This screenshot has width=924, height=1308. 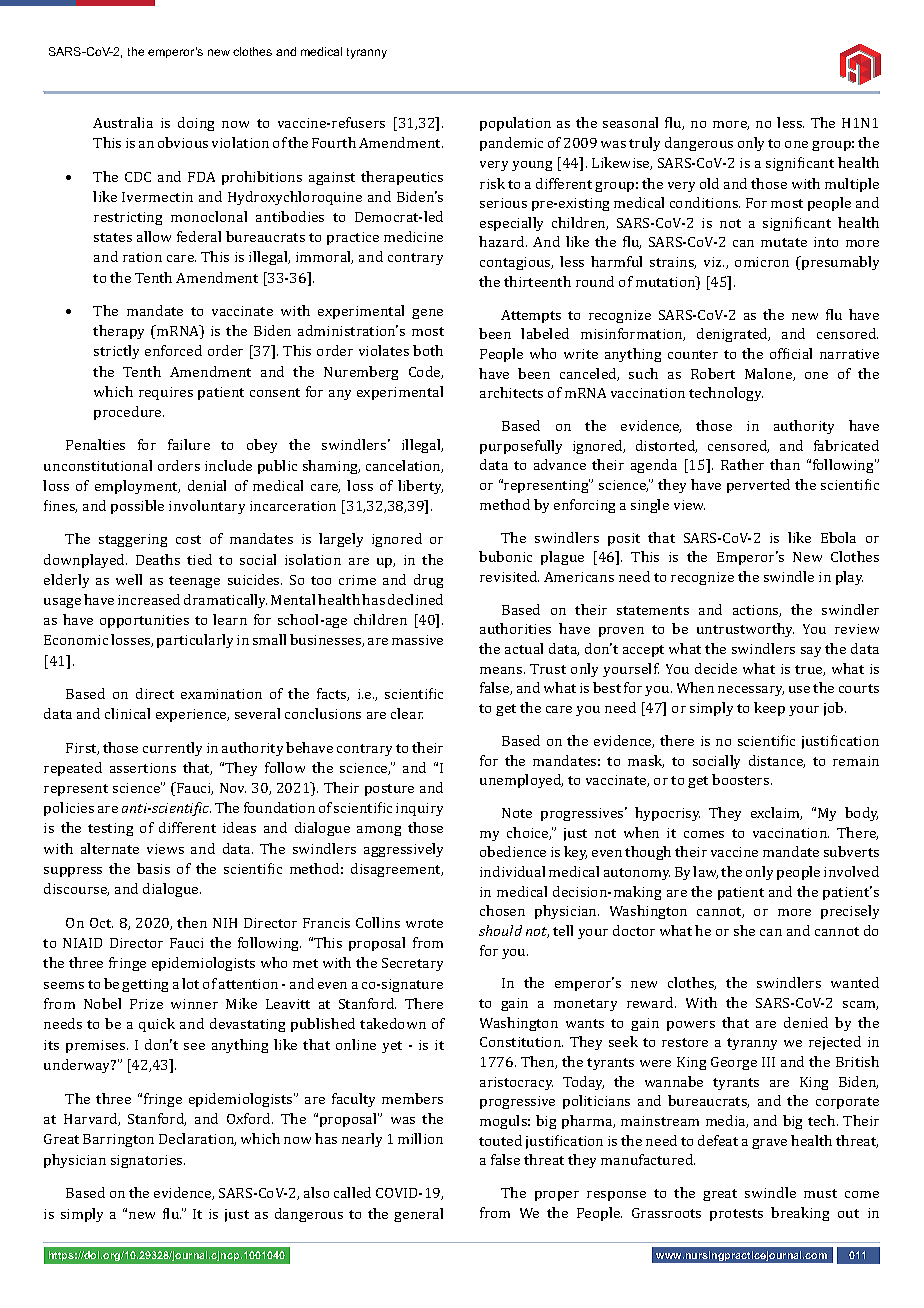 I want to click on Robert, so click(x=713, y=373).
